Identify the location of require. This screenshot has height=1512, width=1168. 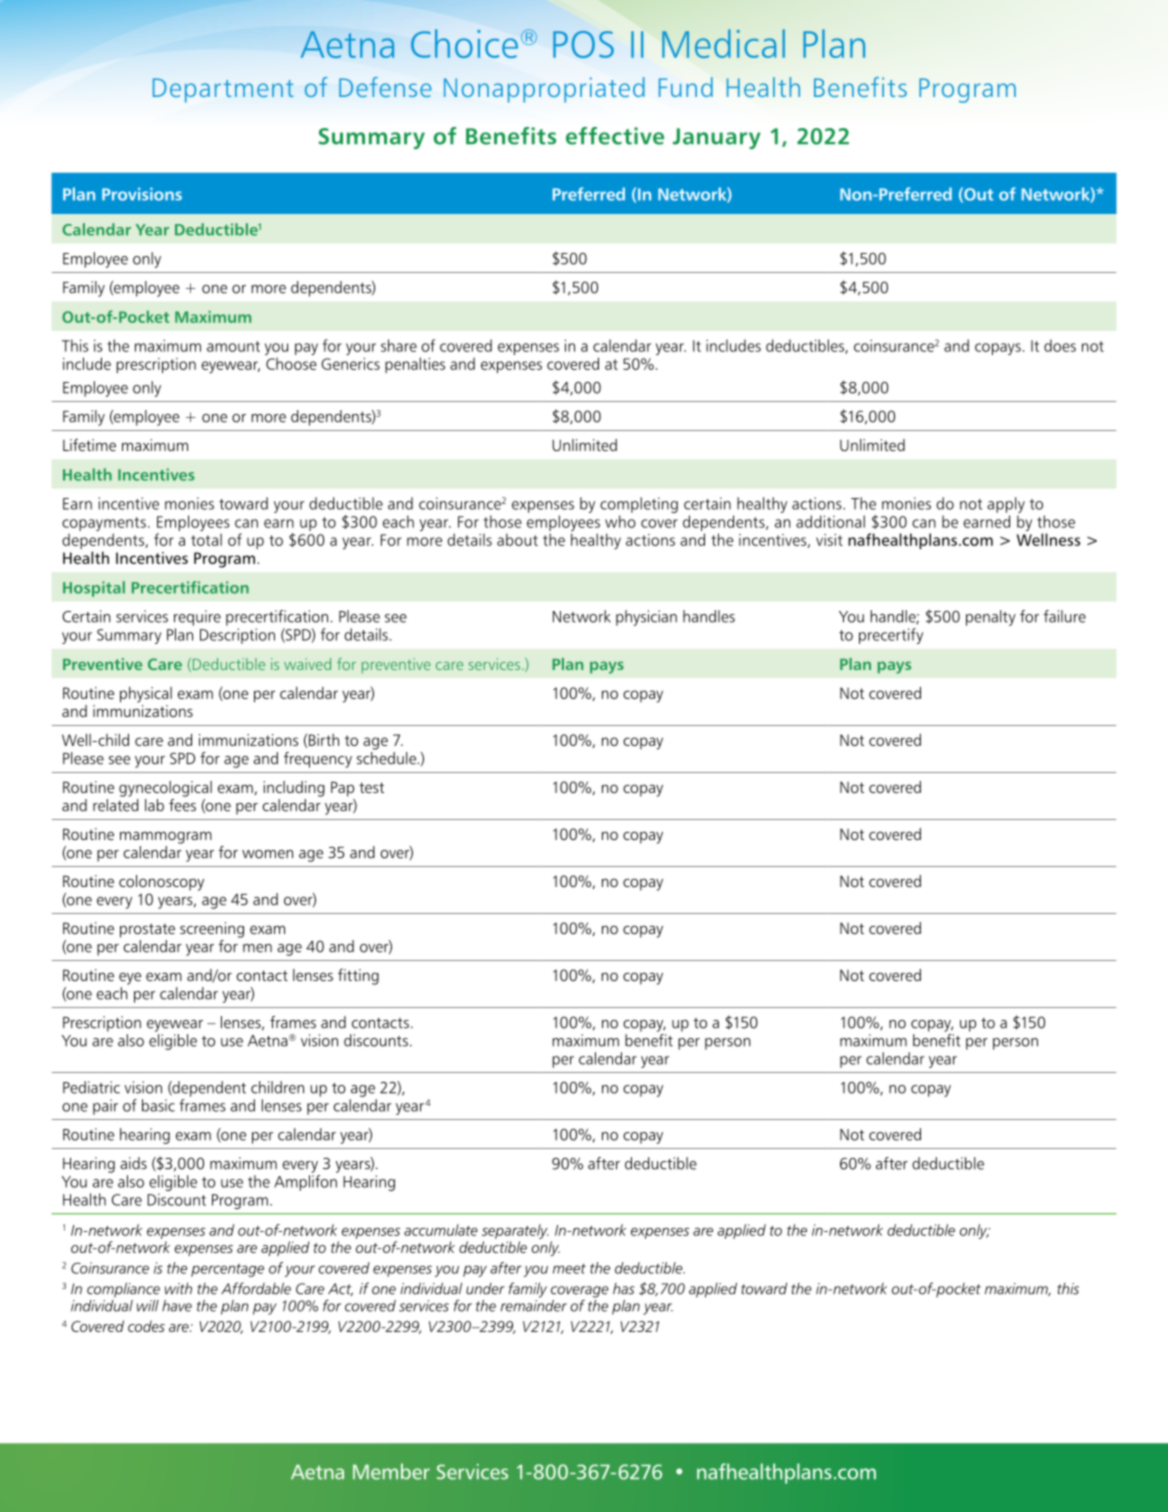
(197, 618).
